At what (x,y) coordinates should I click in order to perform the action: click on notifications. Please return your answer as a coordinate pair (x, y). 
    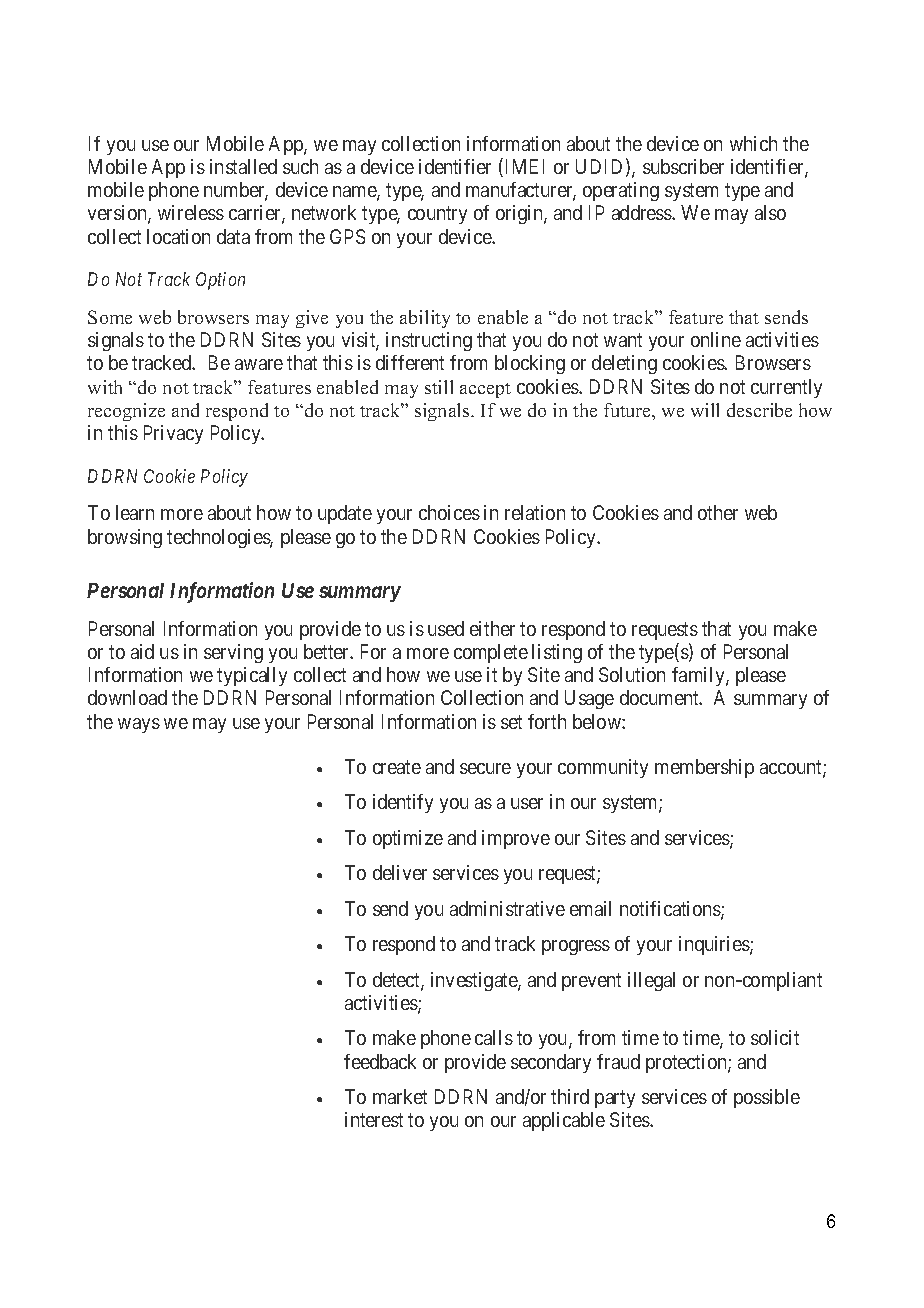
    Looking at the image, I should click on (671, 910).
